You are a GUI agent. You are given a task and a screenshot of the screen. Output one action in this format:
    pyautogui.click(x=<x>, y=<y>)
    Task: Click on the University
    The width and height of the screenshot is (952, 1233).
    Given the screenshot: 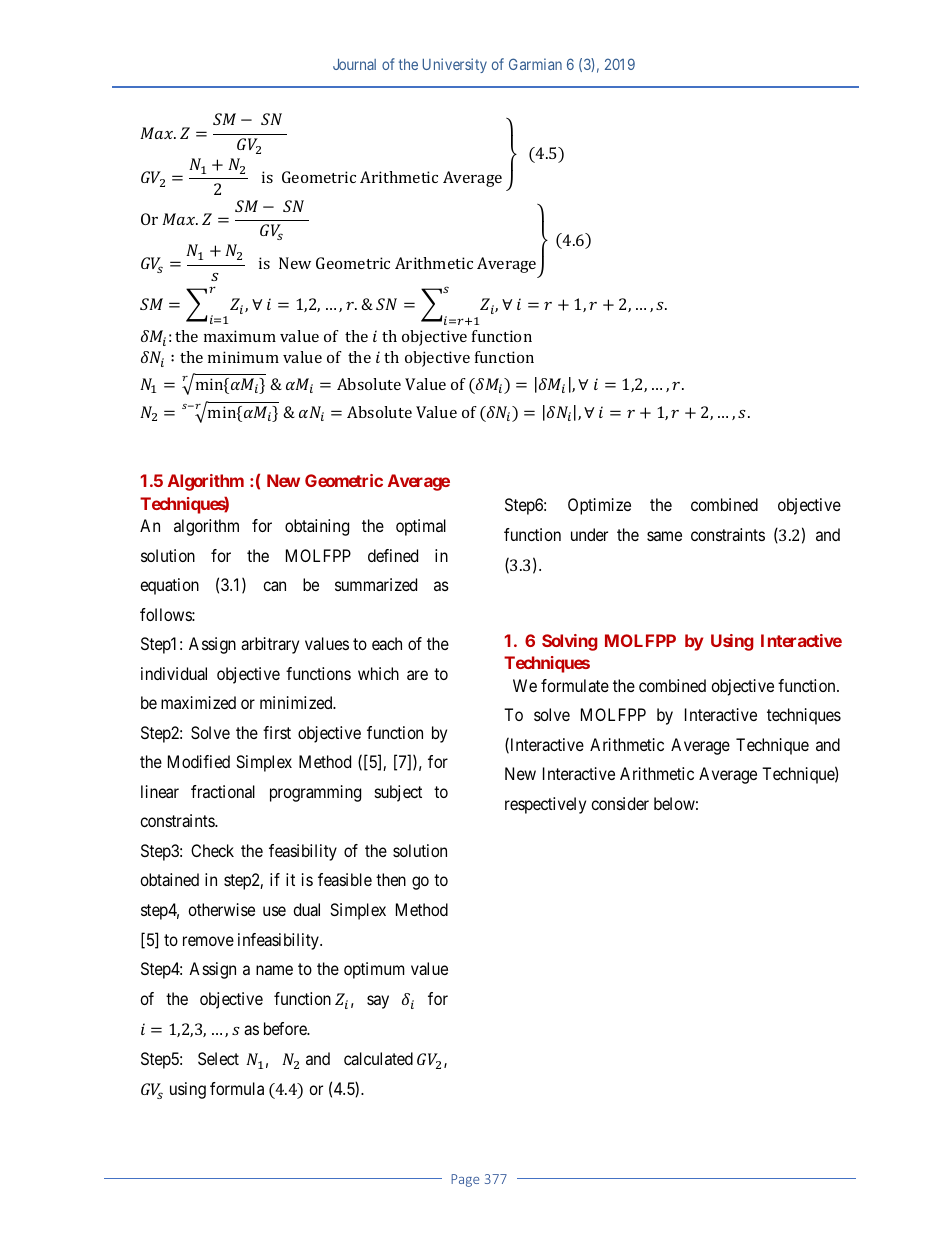 What is the action you would take?
    pyautogui.click(x=455, y=65)
